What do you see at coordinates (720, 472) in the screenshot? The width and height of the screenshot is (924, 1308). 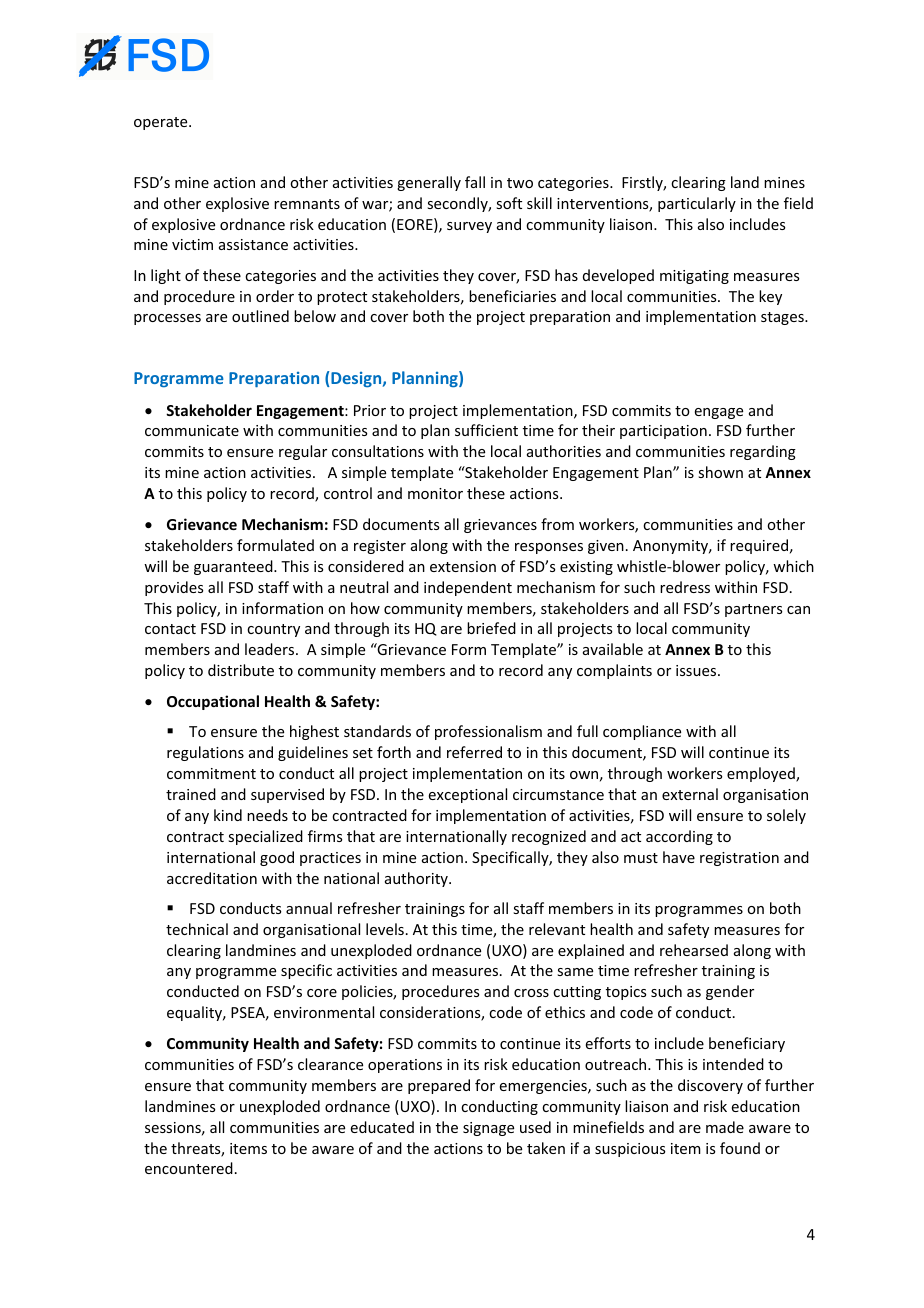 I see `shown` at bounding box center [720, 472].
